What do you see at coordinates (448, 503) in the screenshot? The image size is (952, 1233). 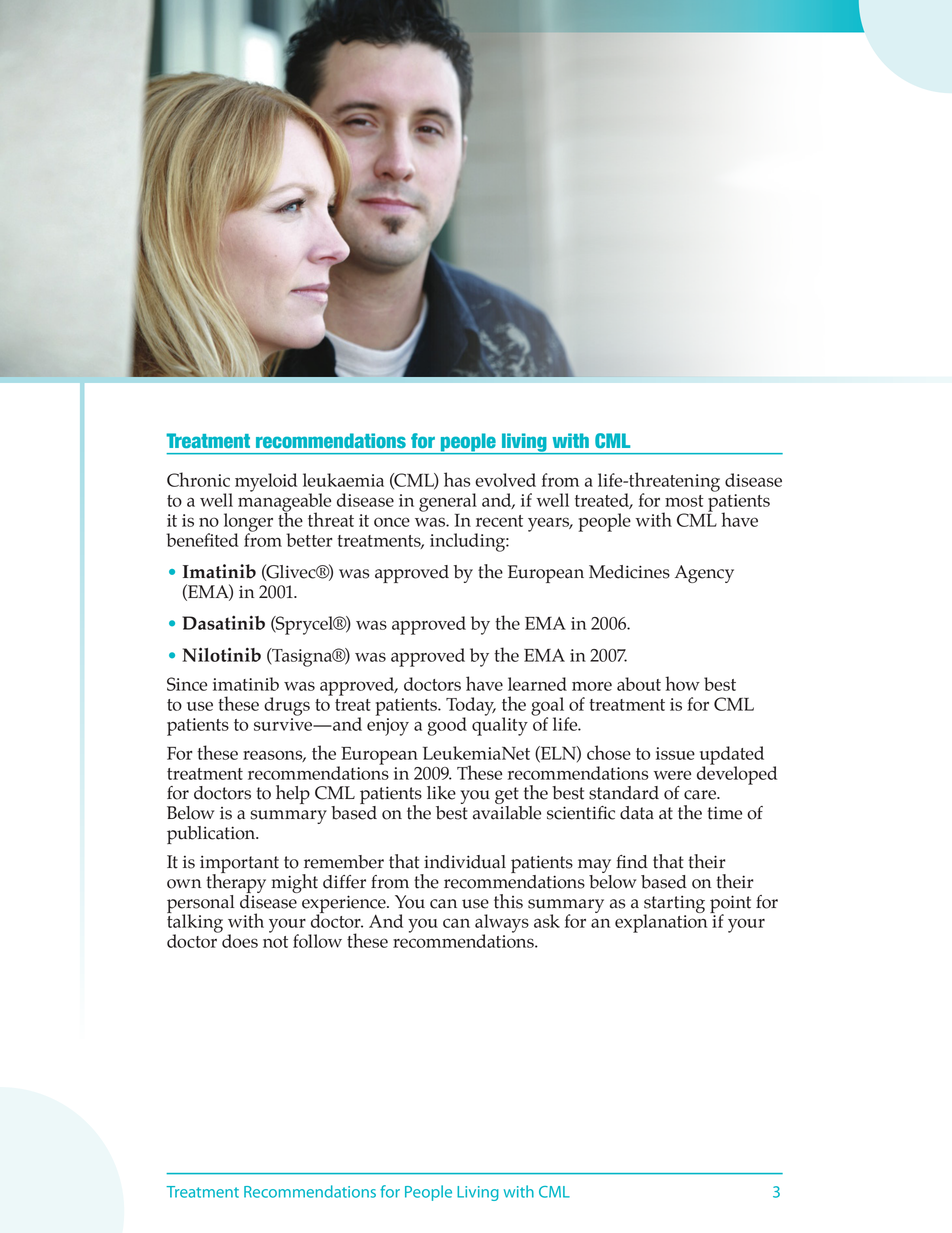 I see `general` at bounding box center [448, 503].
